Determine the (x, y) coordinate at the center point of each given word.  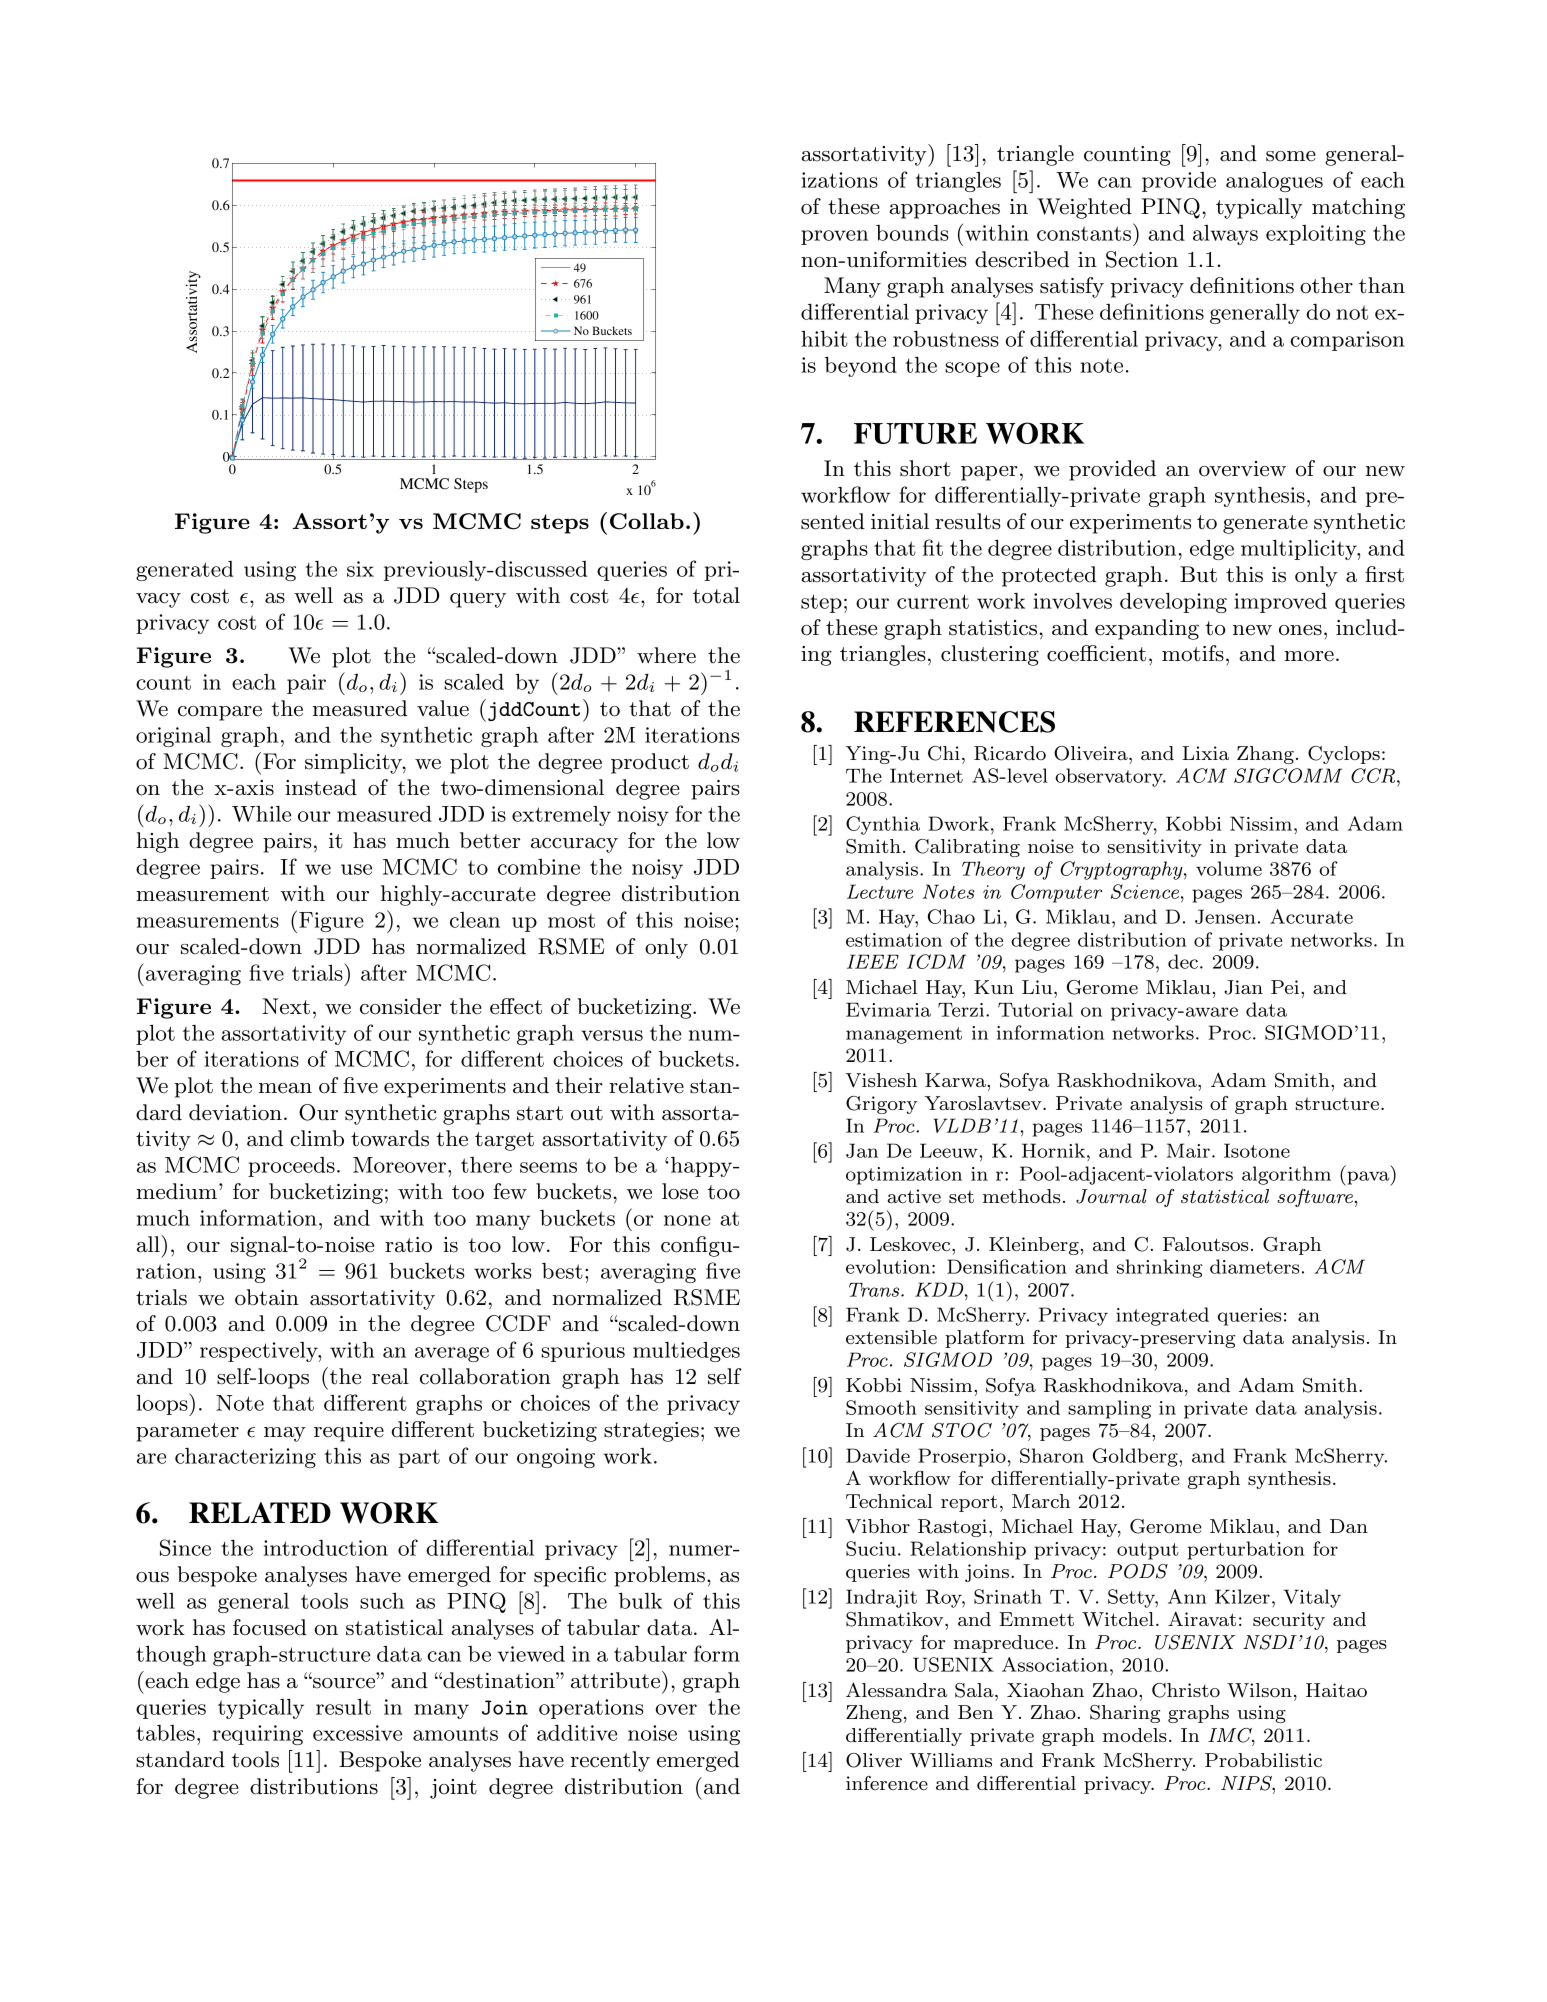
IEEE (873, 961)
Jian (1243, 987)
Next (286, 1006)
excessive (357, 1733)
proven (834, 237)
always (1225, 235)
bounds (912, 233)
